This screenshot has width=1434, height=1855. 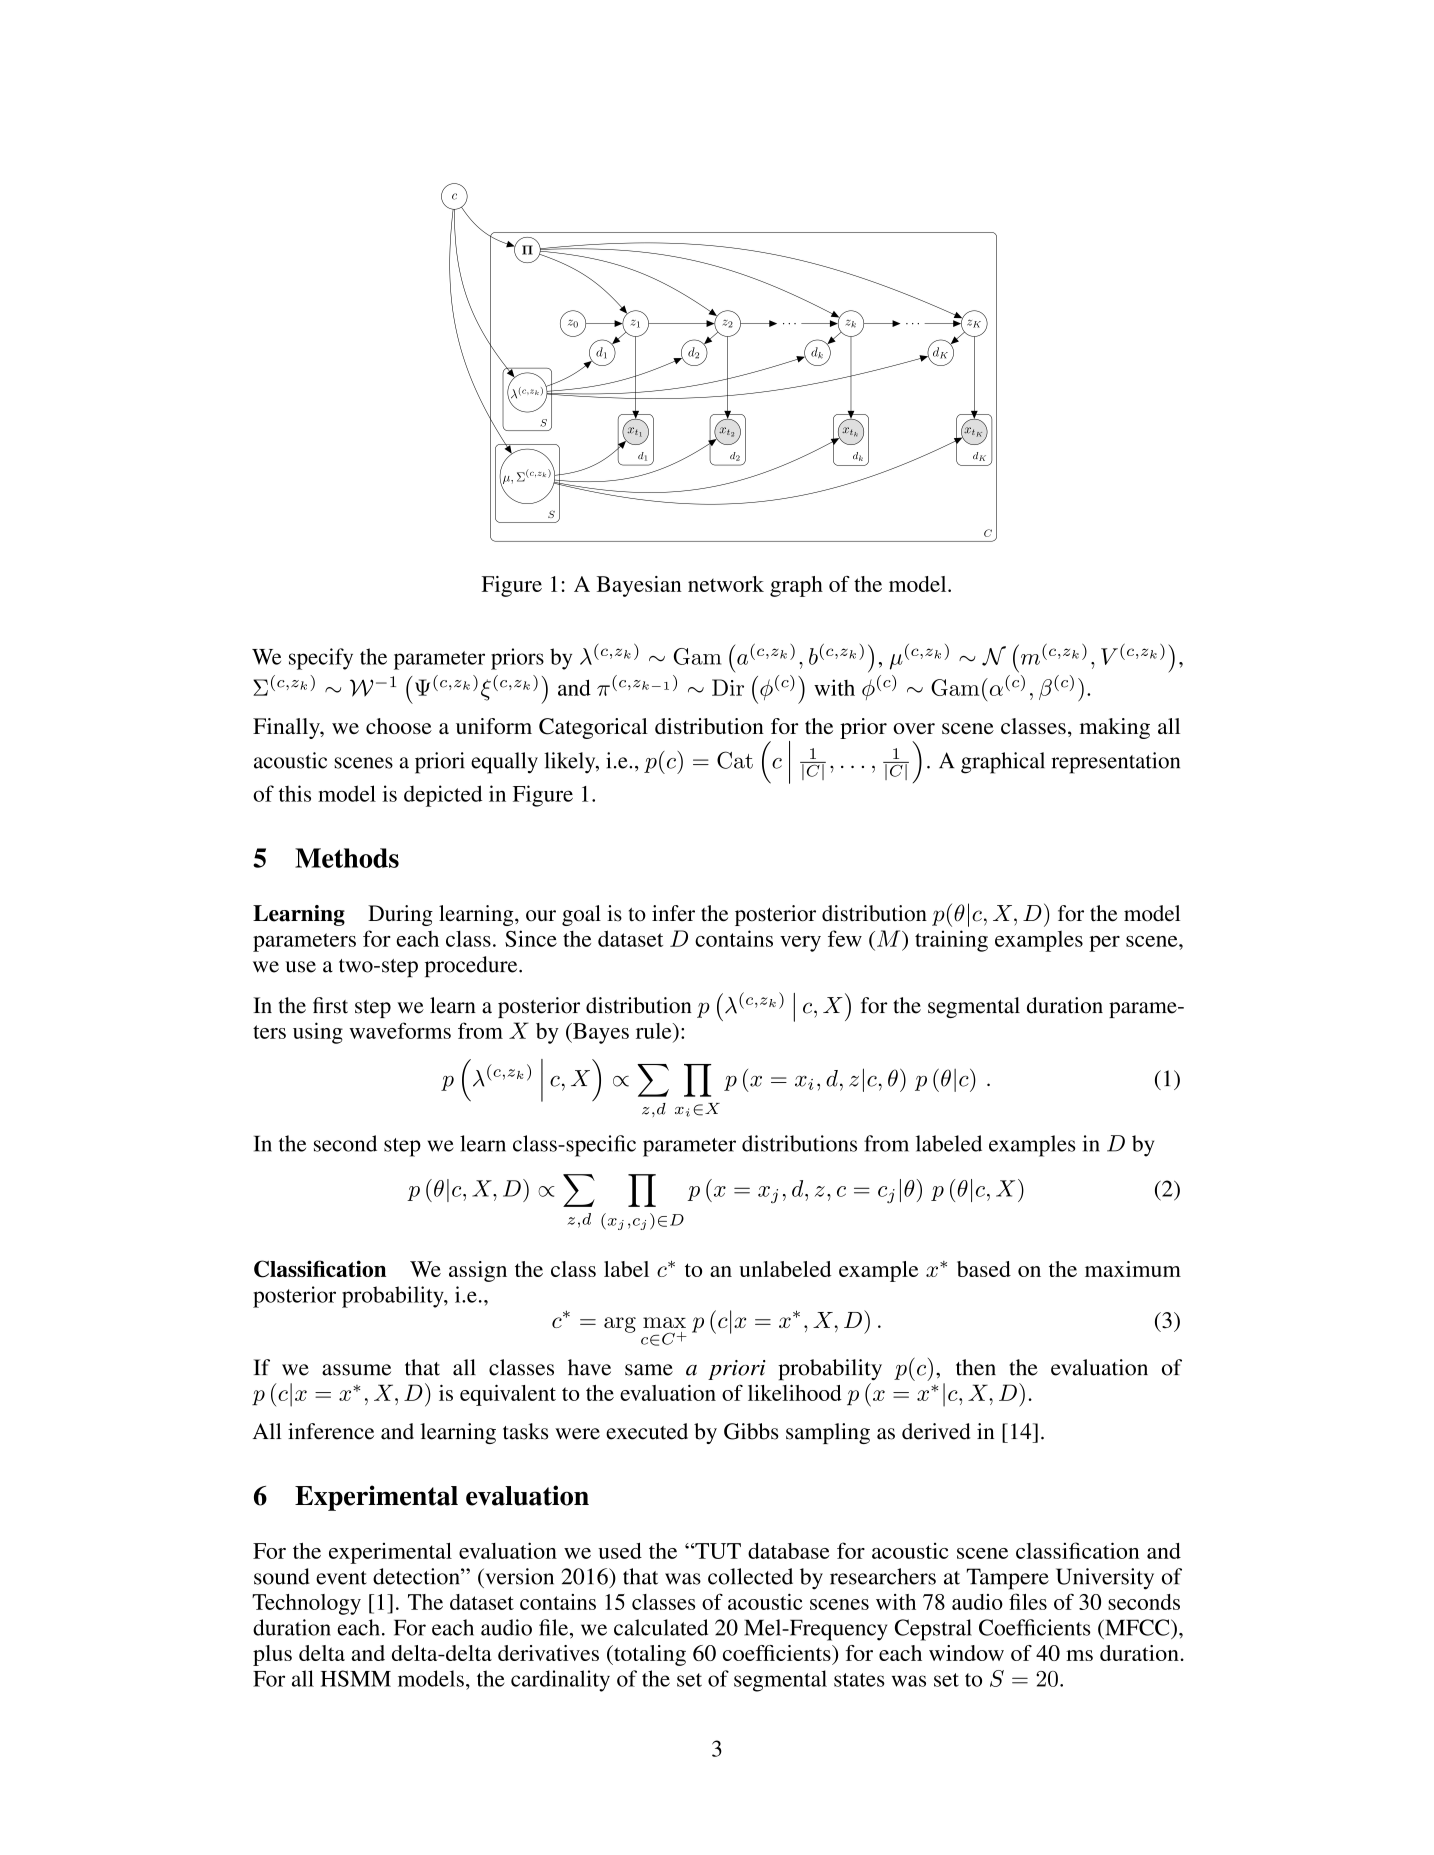 I want to click on Technology, so click(x=306, y=1604).
